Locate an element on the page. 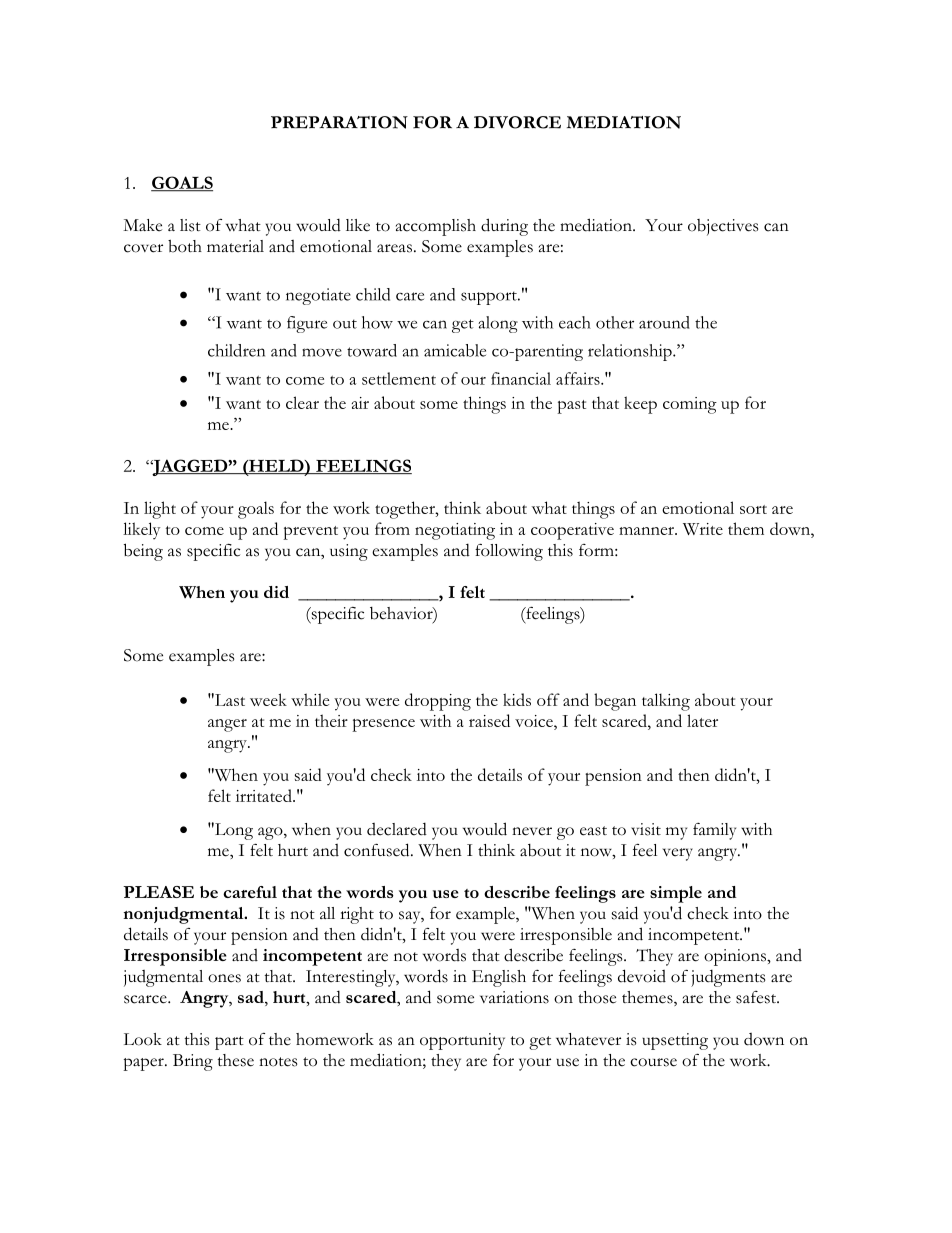 This document has height=1233, width=952. objectives is located at coordinates (723, 227).
